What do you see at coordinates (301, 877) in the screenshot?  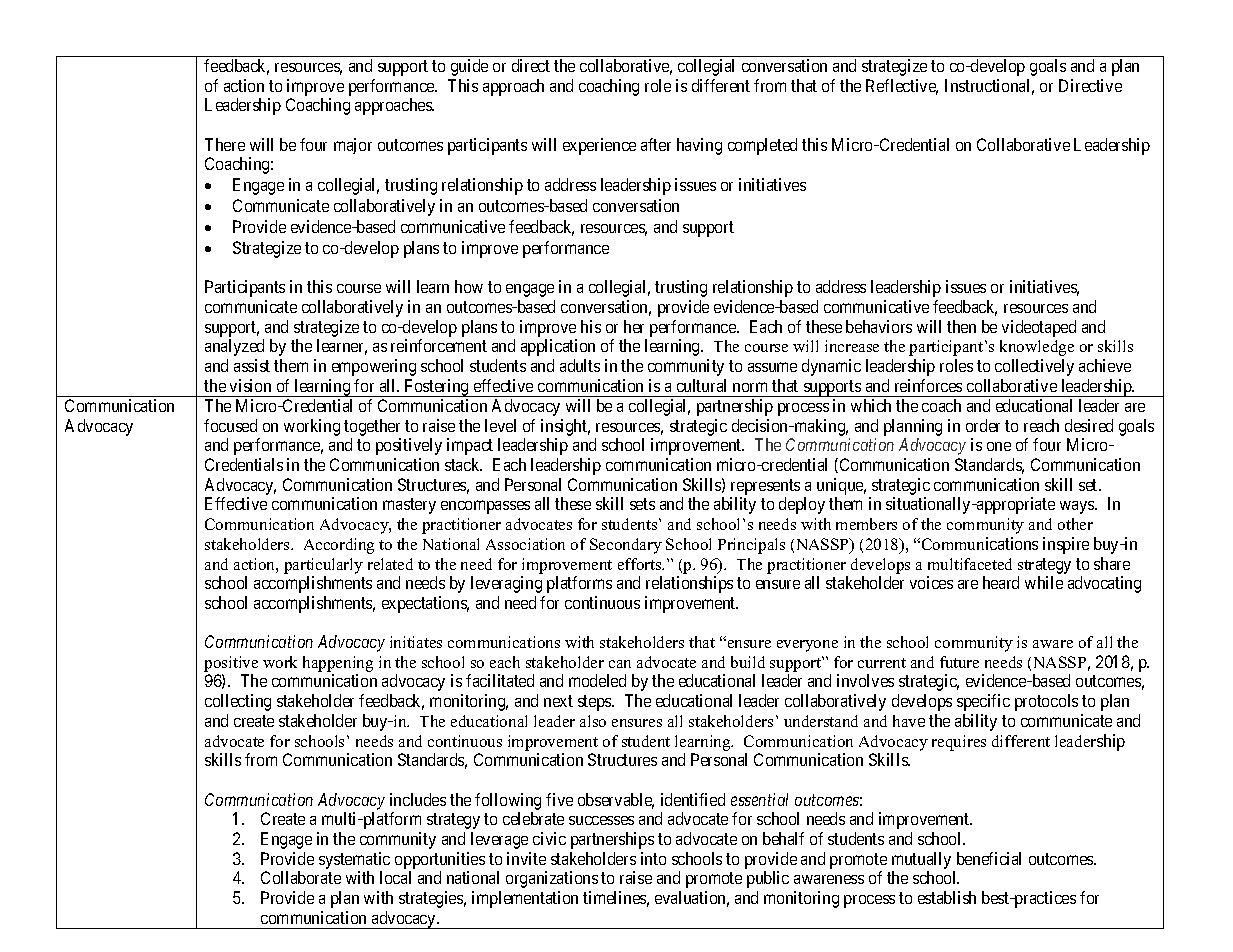 I see `Collaborate` at bounding box center [301, 877].
